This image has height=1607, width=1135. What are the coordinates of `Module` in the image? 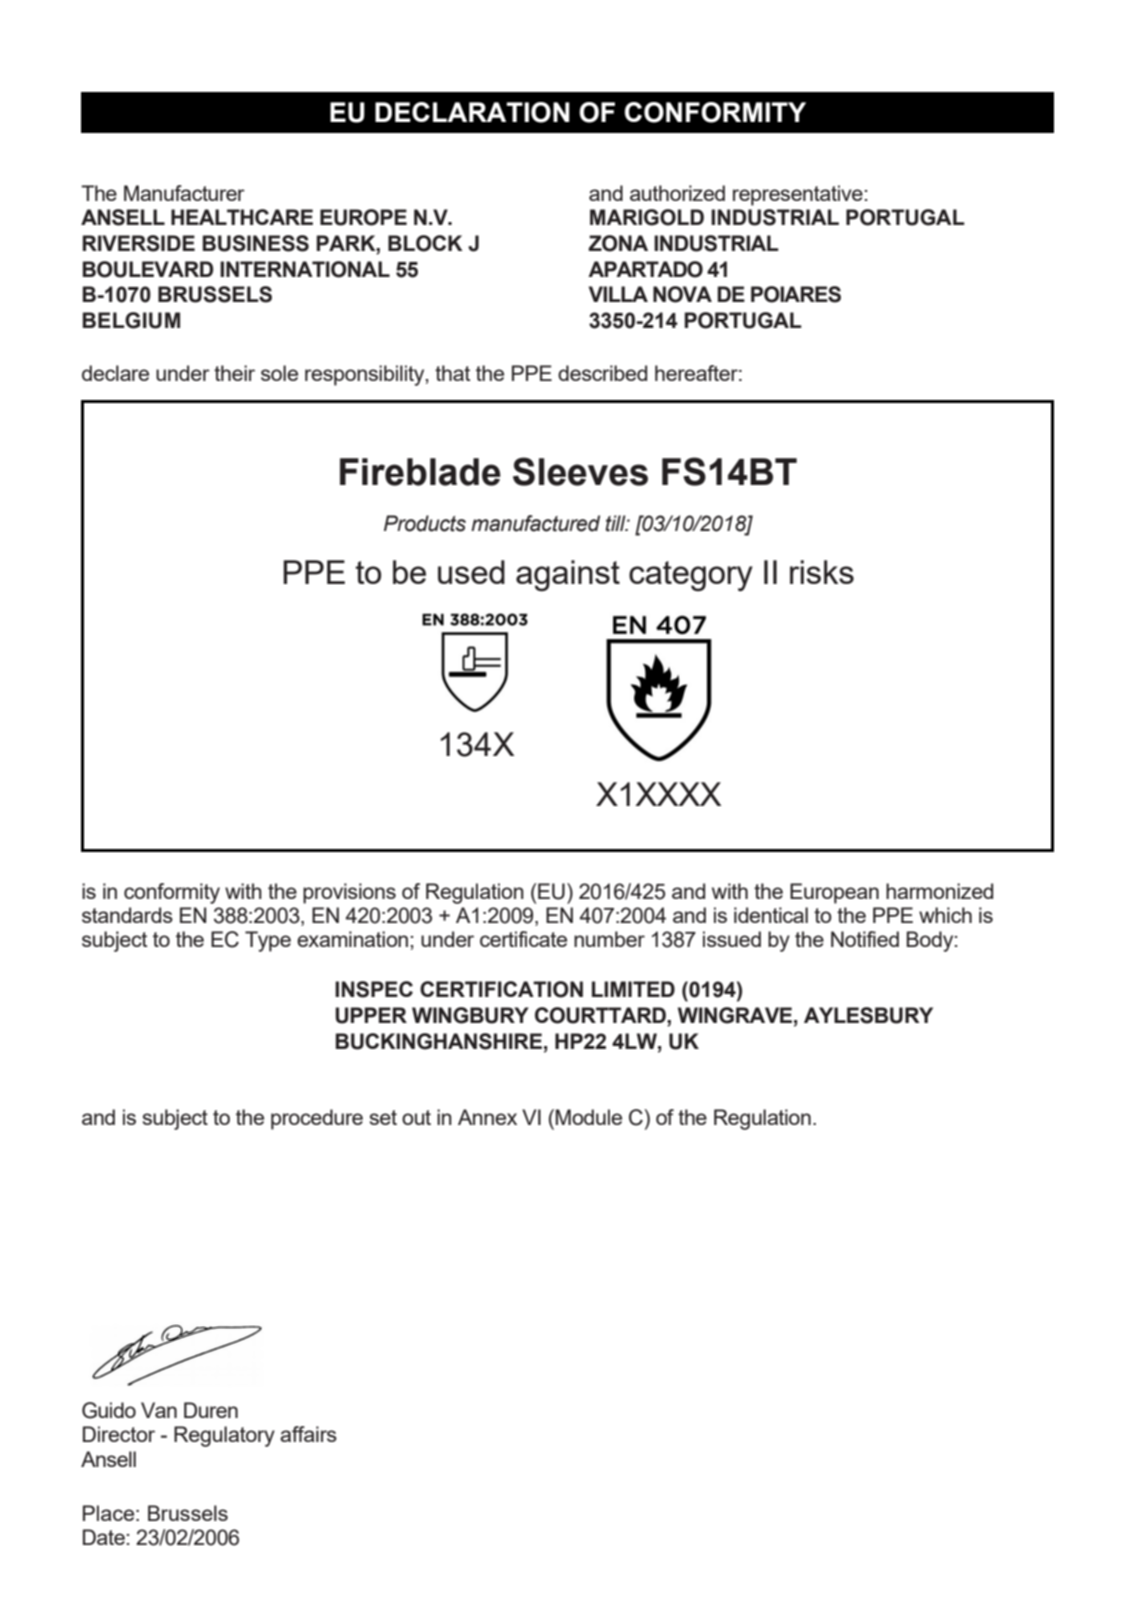 It's located at (589, 1117).
